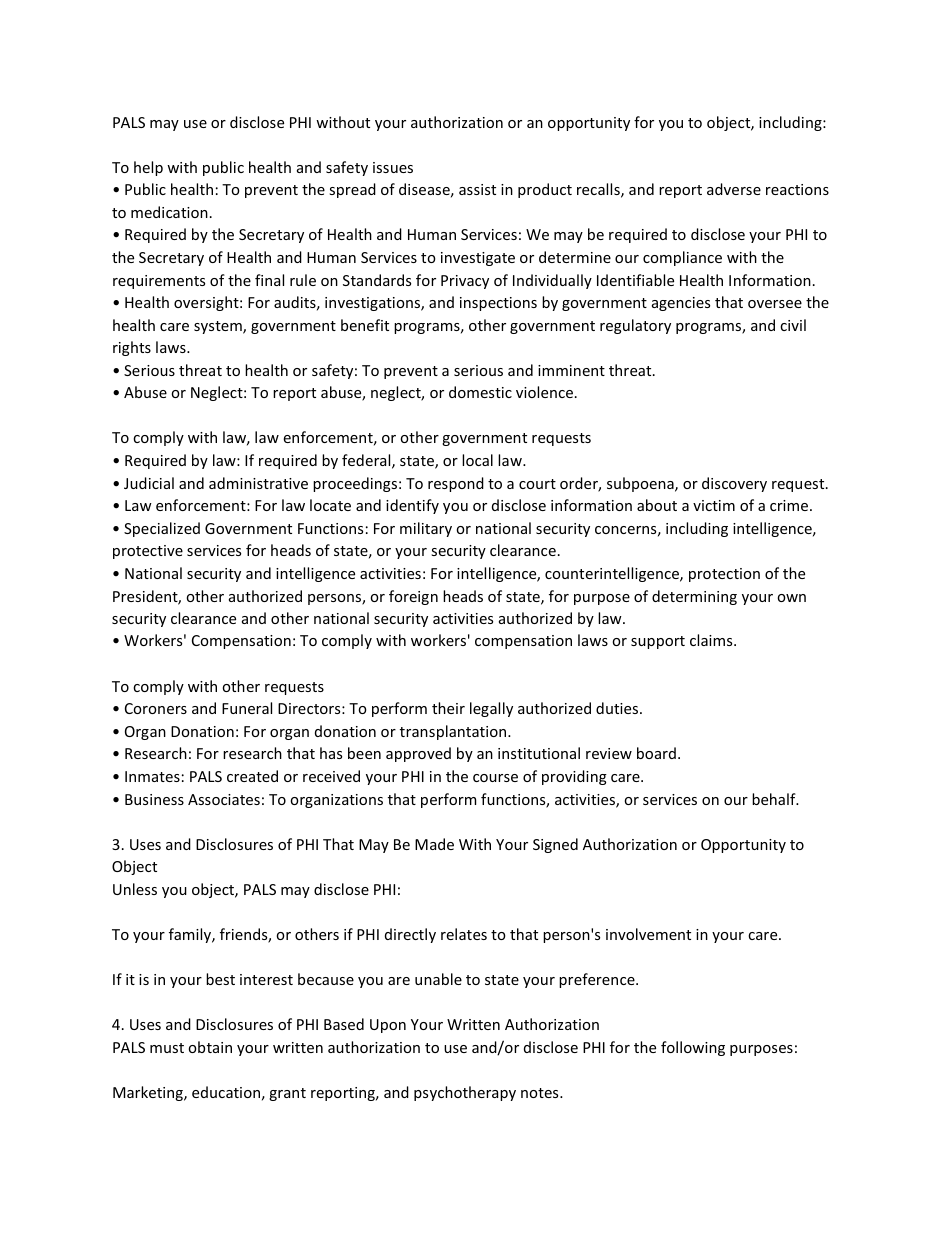 The image size is (952, 1233). I want to click on obtain, so click(210, 1047).
